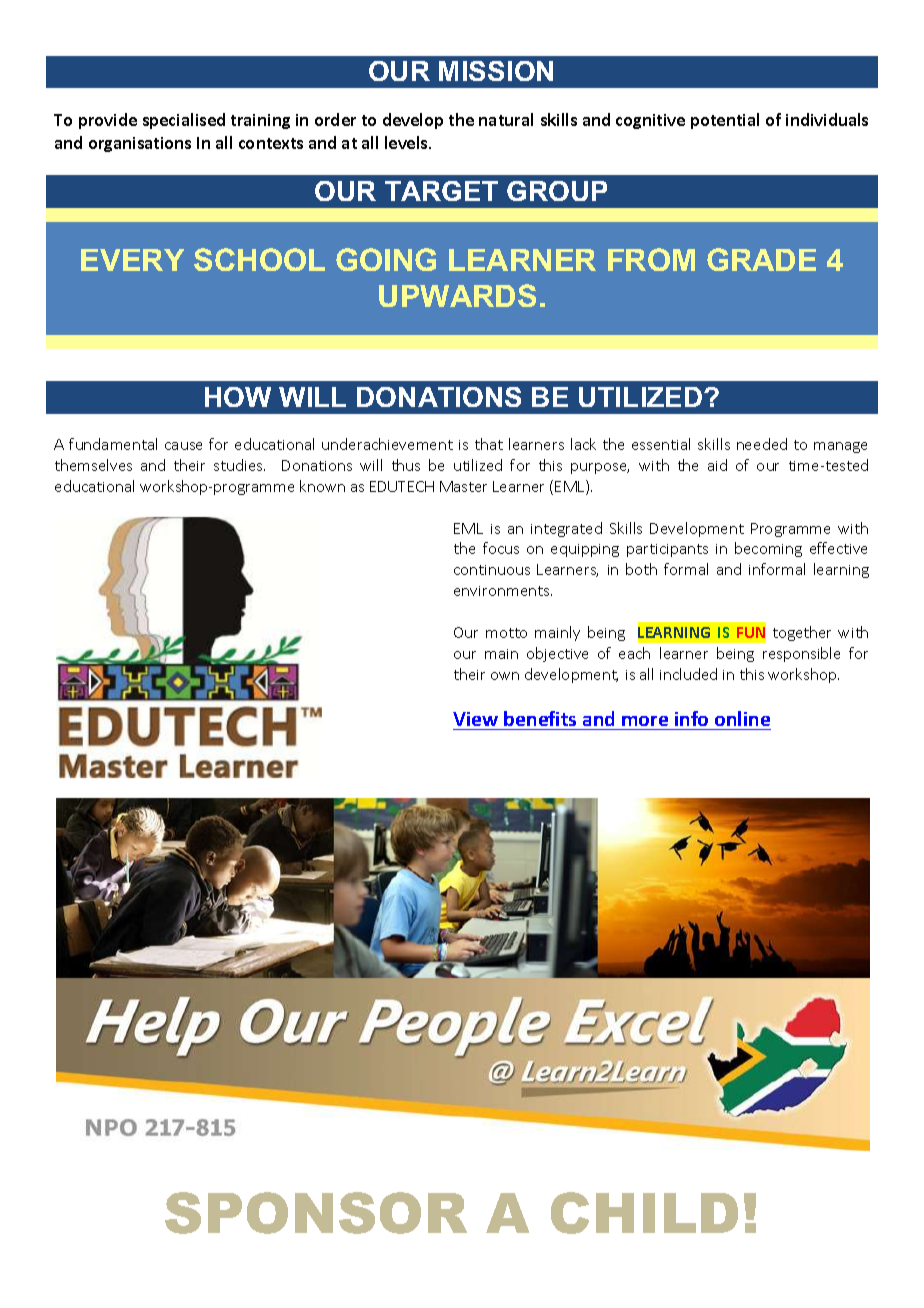 Image resolution: width=924 pixels, height=1308 pixels. What do you see at coordinates (184, 121) in the screenshot?
I see `specialised` at bounding box center [184, 121].
